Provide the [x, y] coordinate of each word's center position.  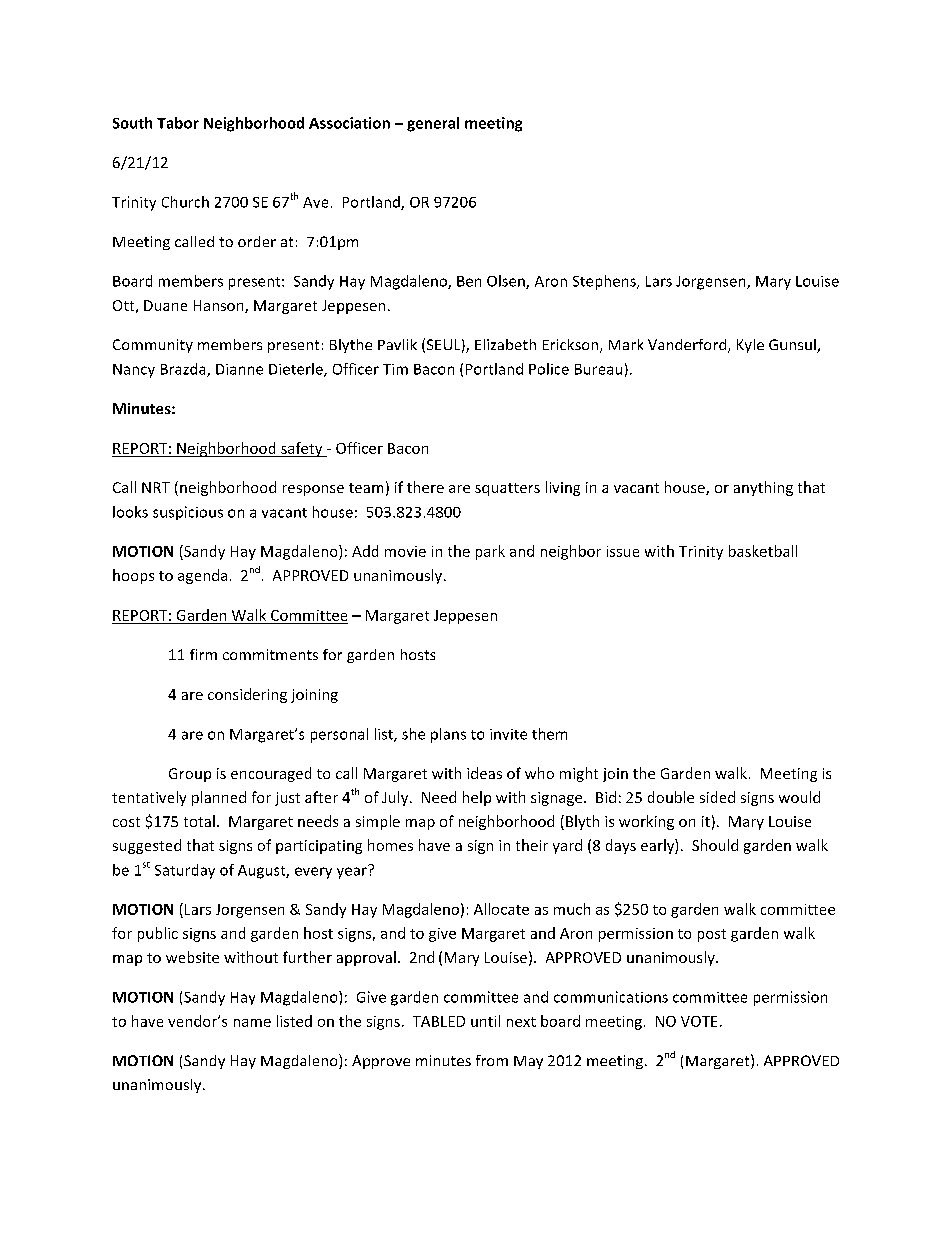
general [433, 124]
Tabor [178, 123]
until [485, 1021]
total [199, 821]
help [477, 798]
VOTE [699, 1021]
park [490, 552]
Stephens [605, 282]
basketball [763, 551]
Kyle [750, 346]
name [252, 1023]
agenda [202, 576]
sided [717, 797]
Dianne [239, 369]
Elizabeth [505, 344]
